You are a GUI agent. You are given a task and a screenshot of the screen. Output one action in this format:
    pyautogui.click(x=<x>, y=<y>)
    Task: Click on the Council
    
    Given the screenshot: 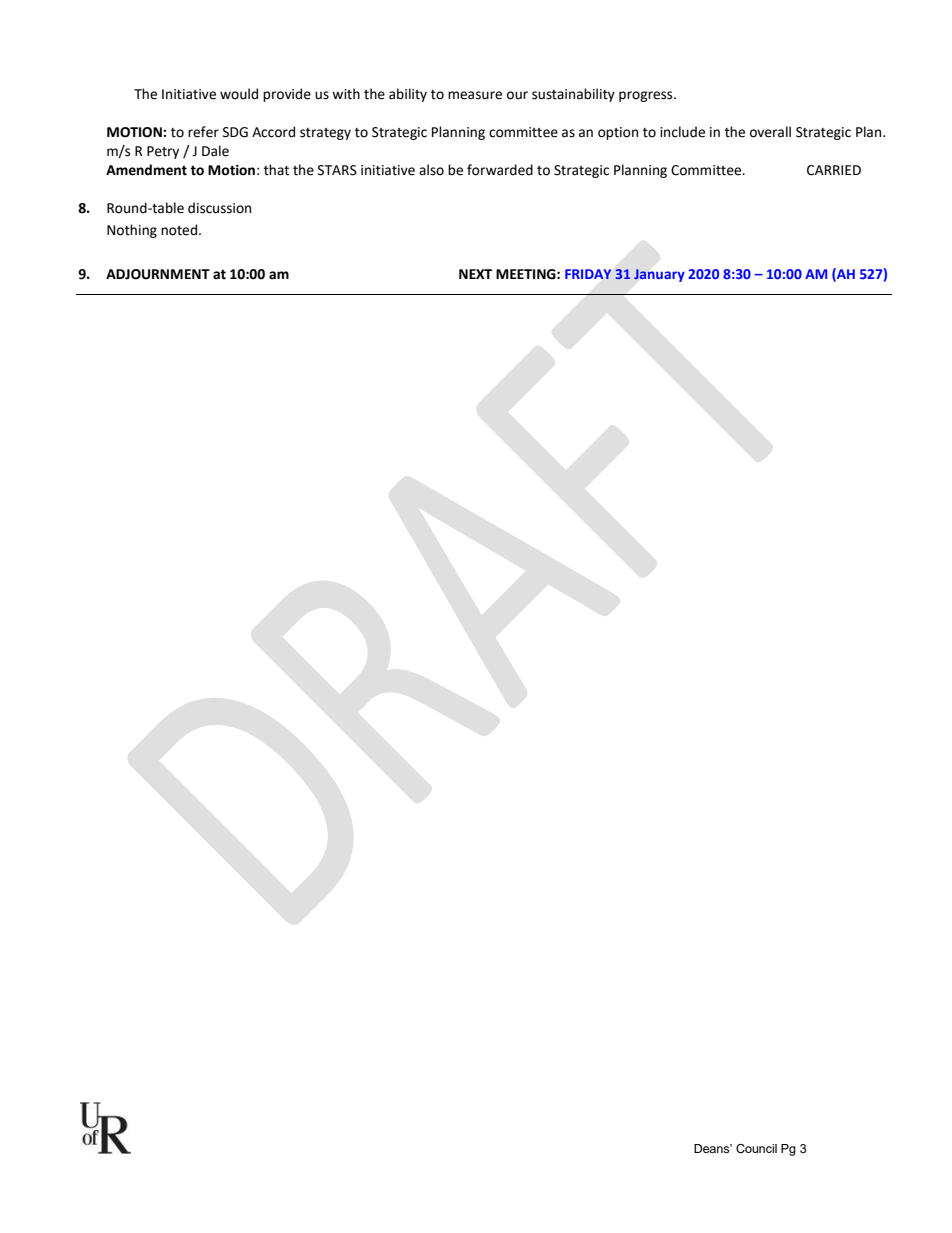 What is the action you would take?
    pyautogui.click(x=756, y=1149)
